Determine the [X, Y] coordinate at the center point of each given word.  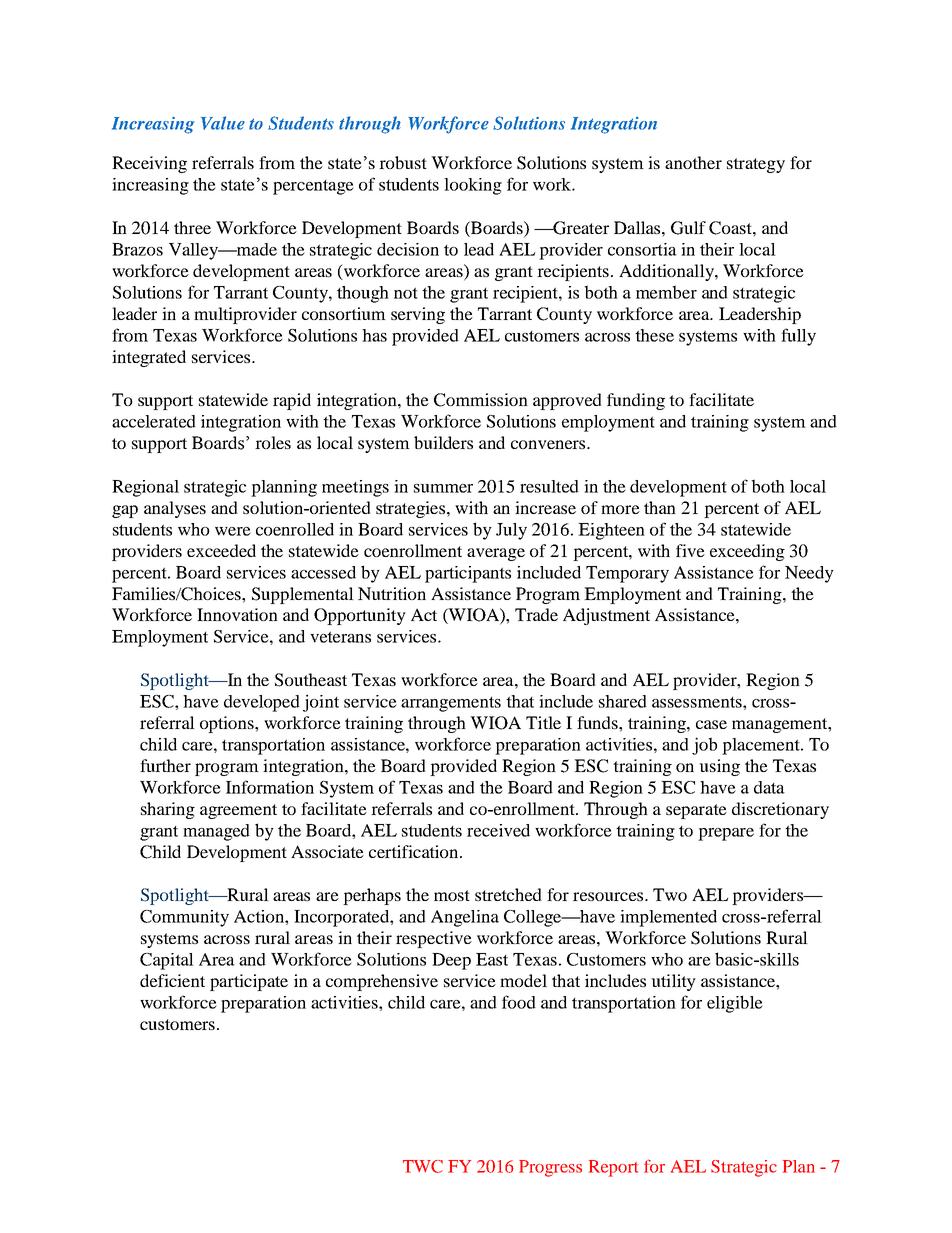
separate [696, 811]
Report [613, 1168]
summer [443, 488]
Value [223, 123]
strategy [756, 165]
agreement [238, 811]
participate [249, 982]
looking [473, 186]
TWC [423, 1166]
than [660, 507]
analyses [175, 509]
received [498, 830]
